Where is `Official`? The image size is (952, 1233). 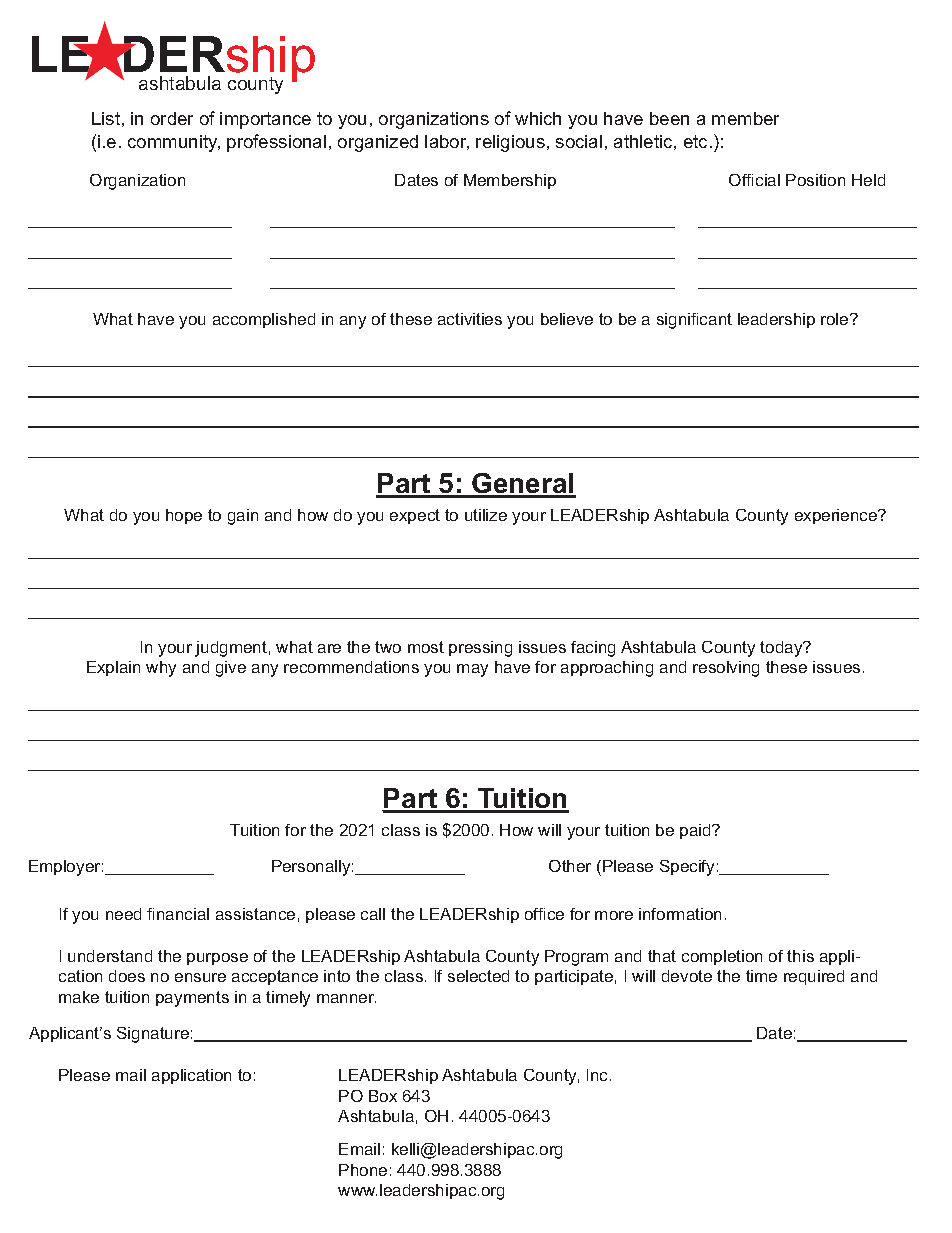
Official is located at coordinates (754, 180).
